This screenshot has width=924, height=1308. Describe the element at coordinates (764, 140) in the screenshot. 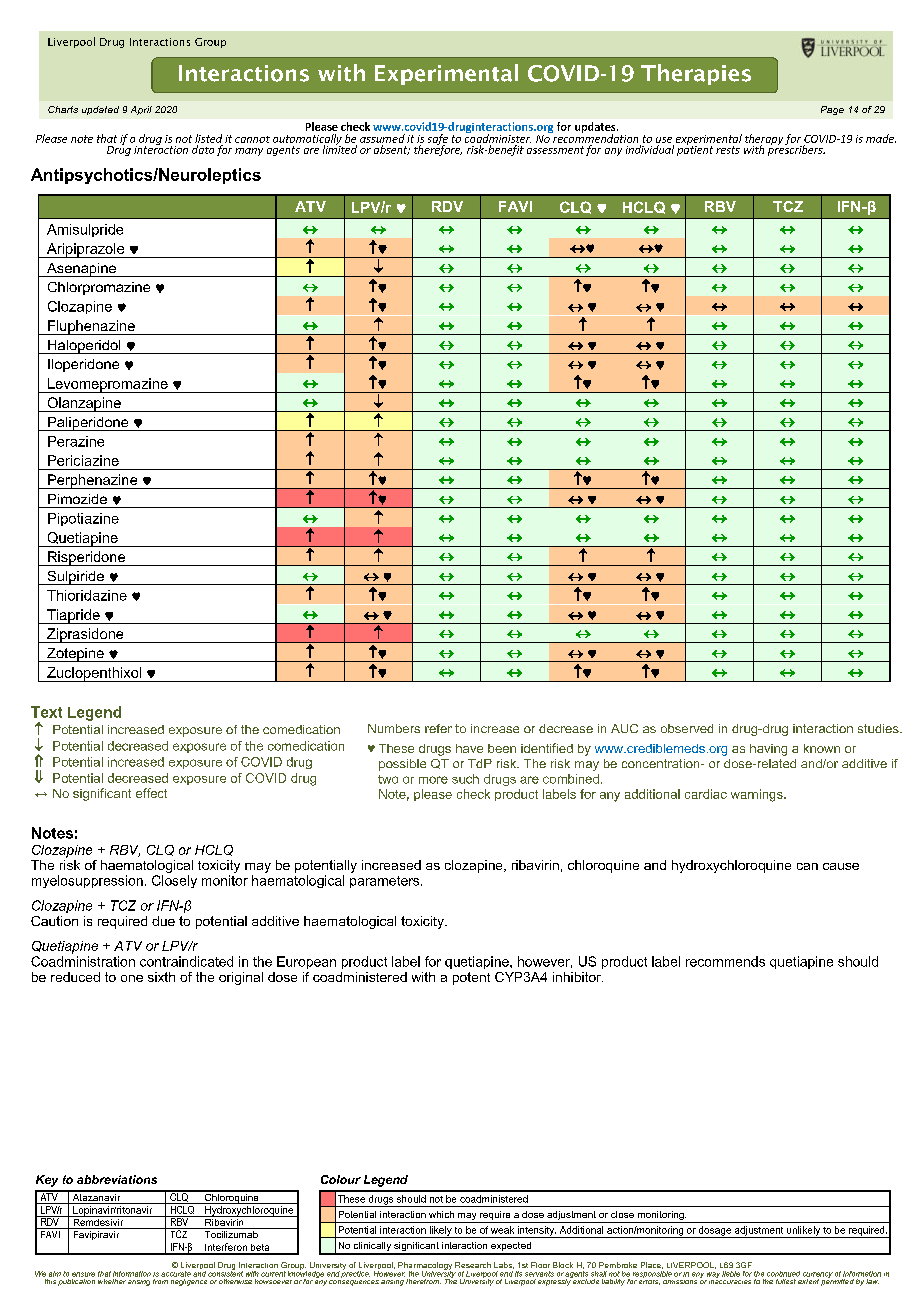

I see `therapy` at that location.
